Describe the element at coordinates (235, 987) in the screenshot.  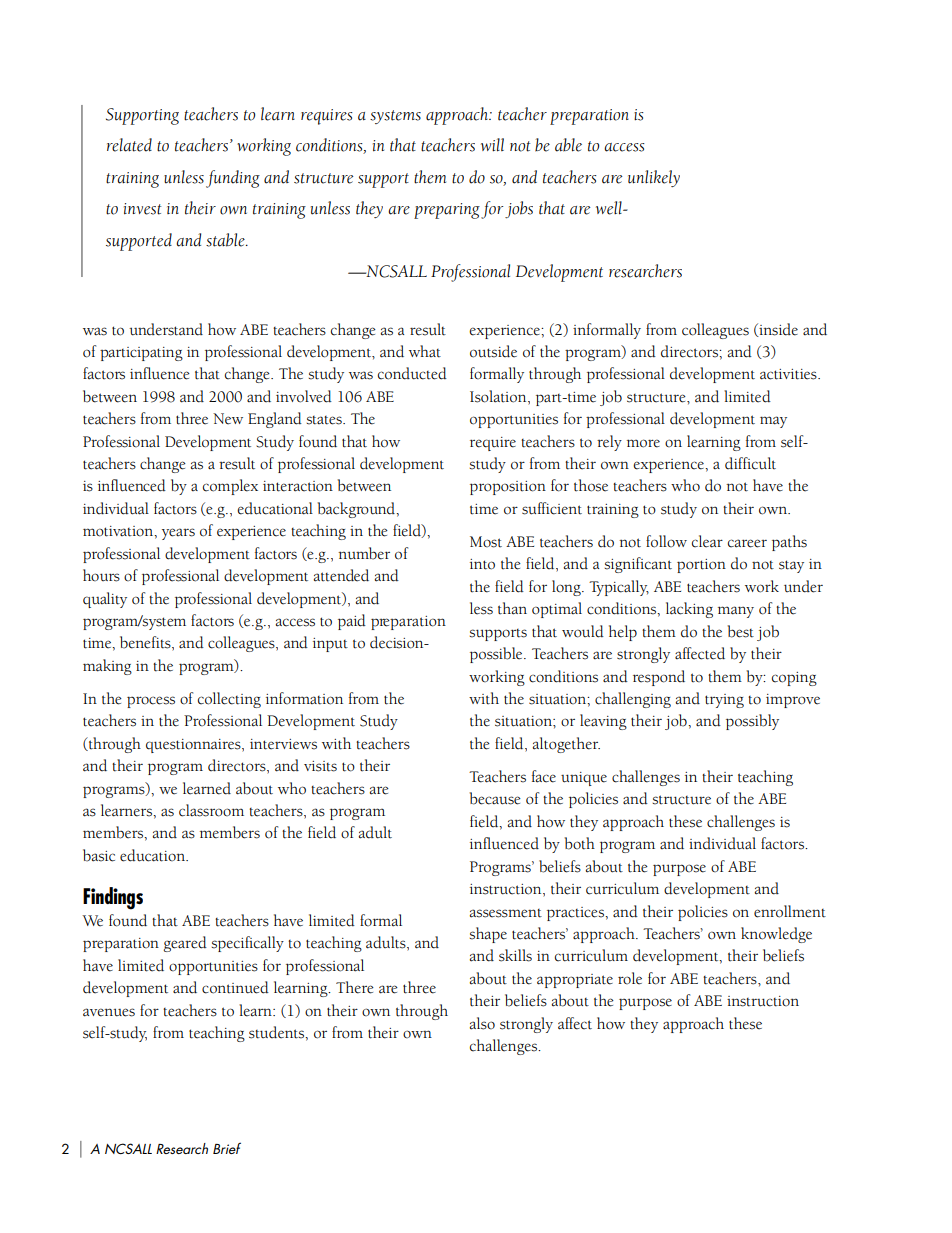
I see `continued` at that location.
